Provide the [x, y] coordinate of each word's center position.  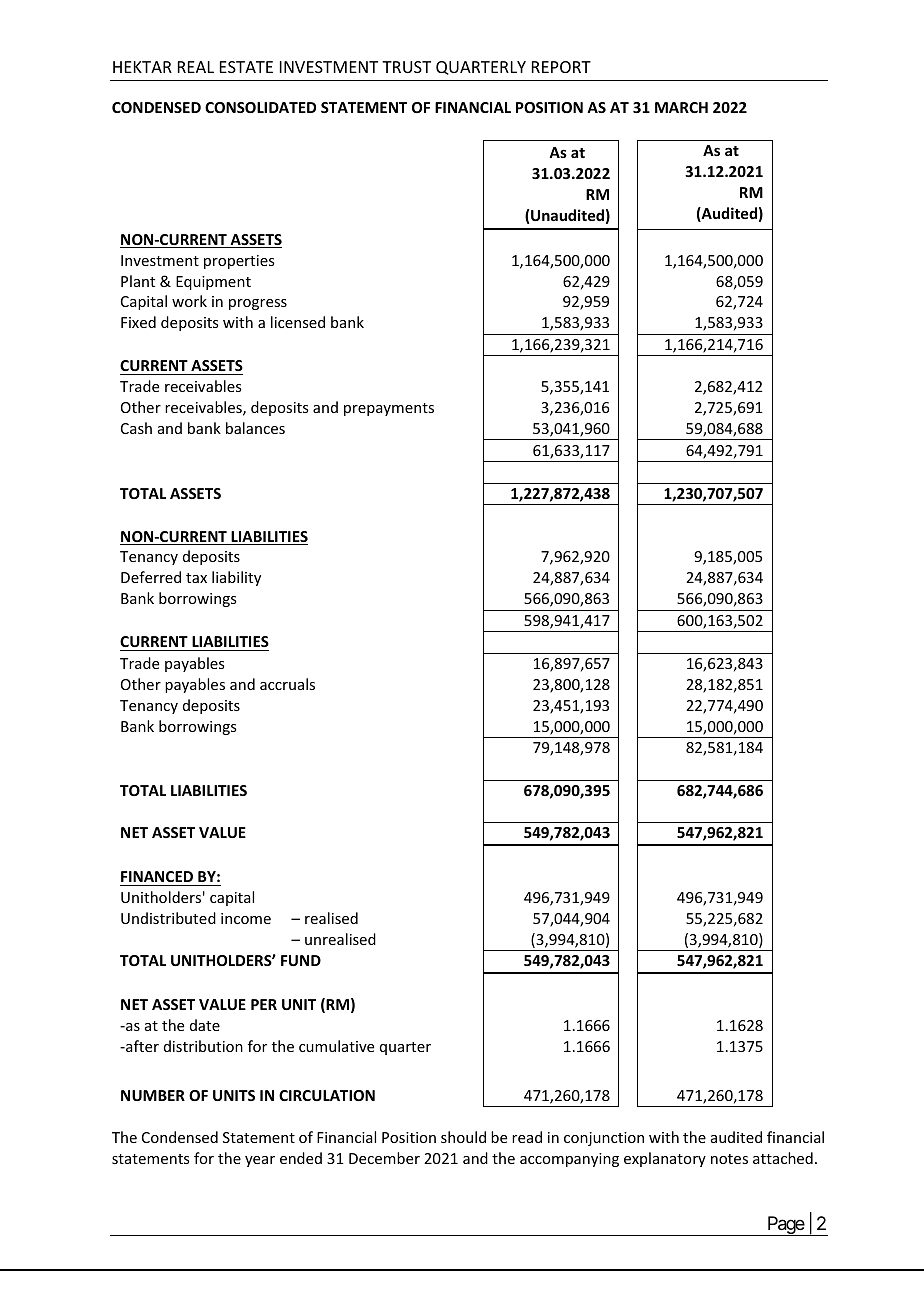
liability [236, 578]
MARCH [681, 107]
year [260, 1161]
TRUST [406, 67]
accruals [287, 684]
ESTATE [246, 67]
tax [196, 578]
